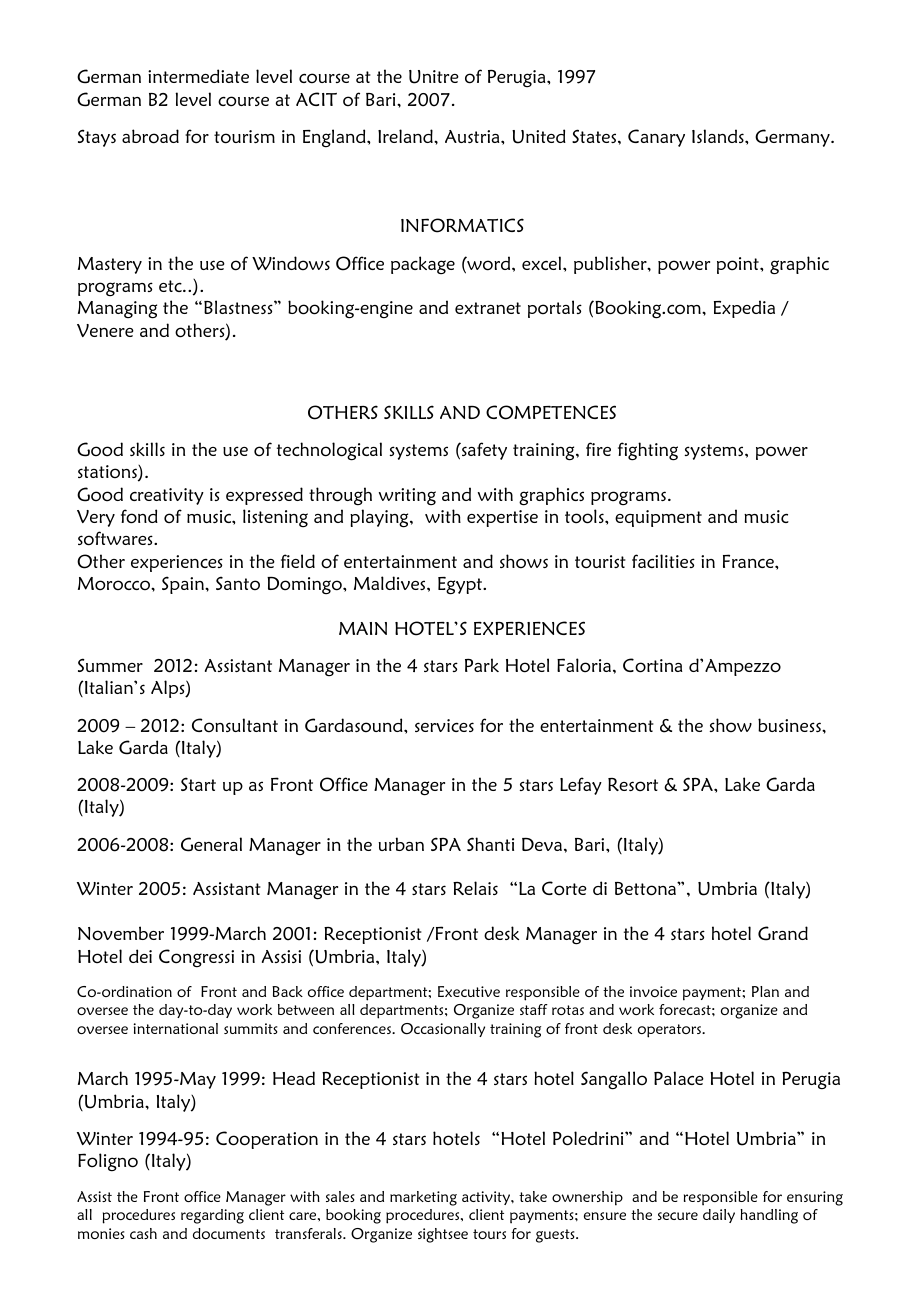 This page has width=924, height=1308. What do you see at coordinates (719, 1216) in the page?
I see `daily` at bounding box center [719, 1216].
